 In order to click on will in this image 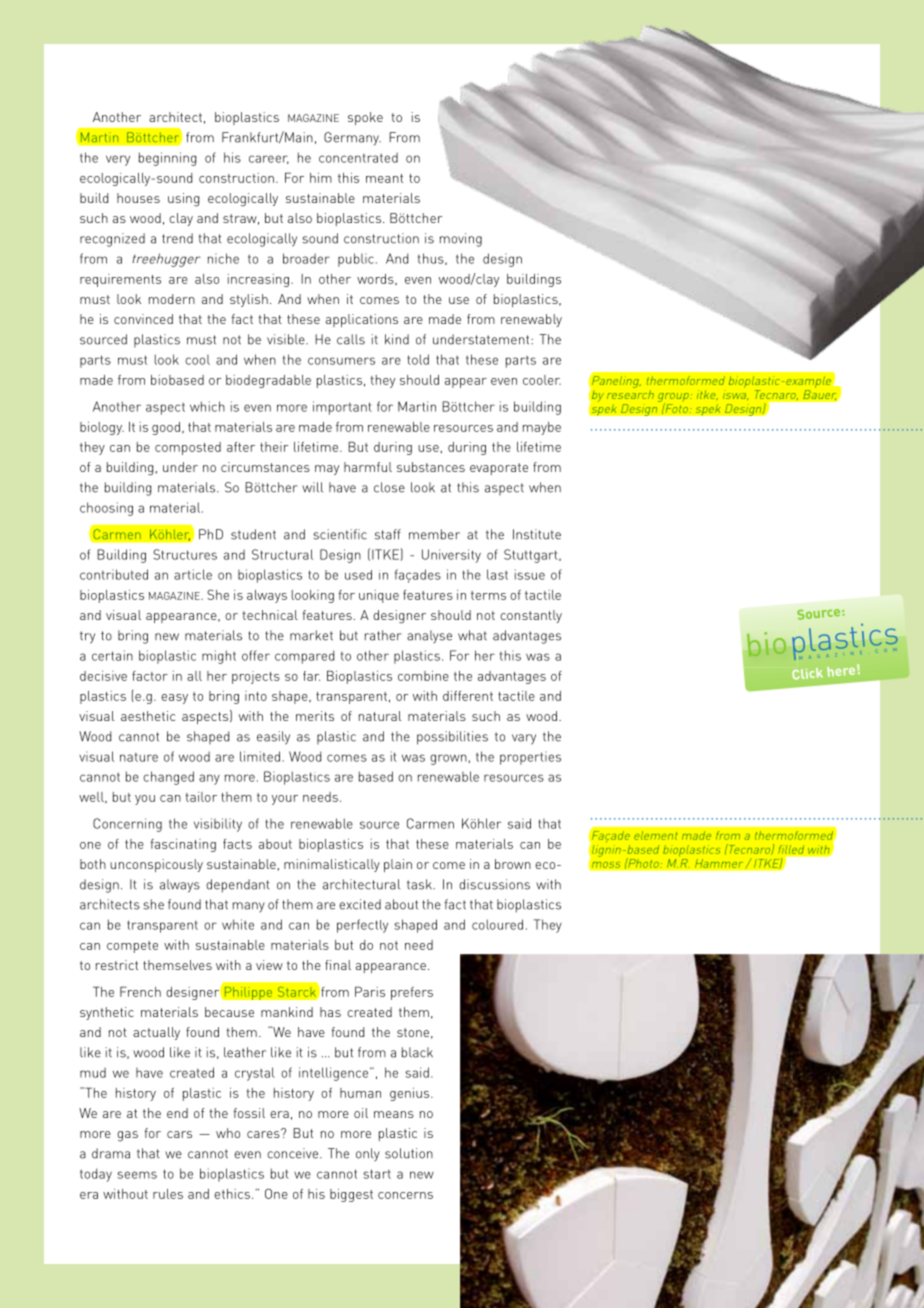, I will do `click(312, 487)`.
